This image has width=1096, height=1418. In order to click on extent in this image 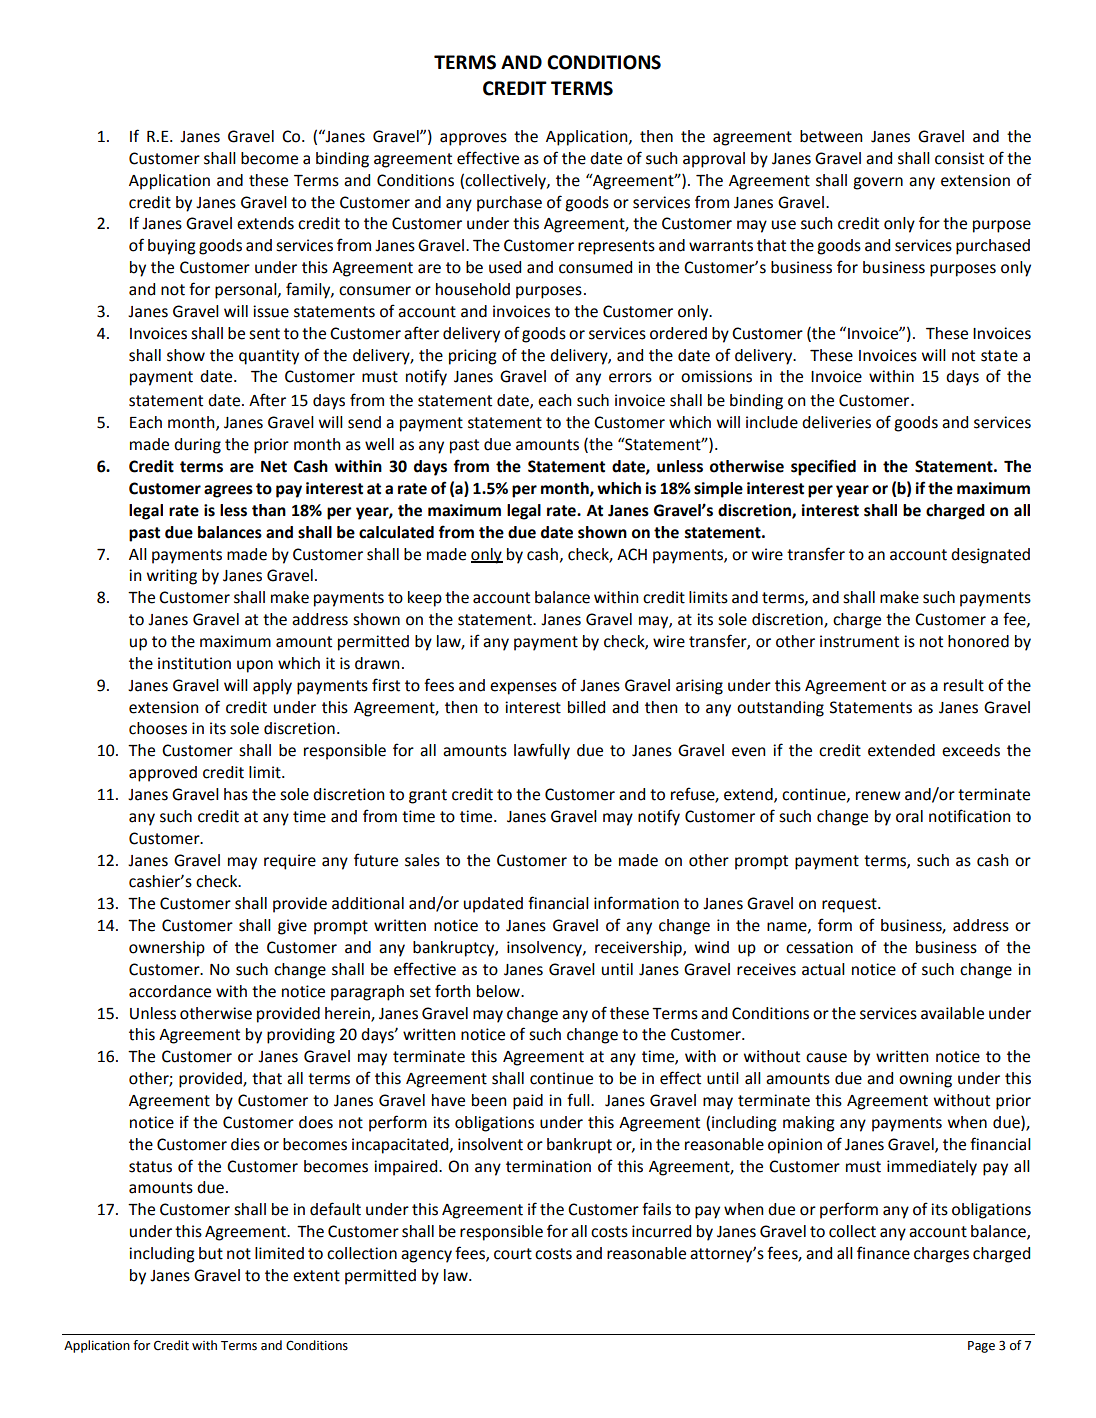, I will do `click(316, 1276)`.
